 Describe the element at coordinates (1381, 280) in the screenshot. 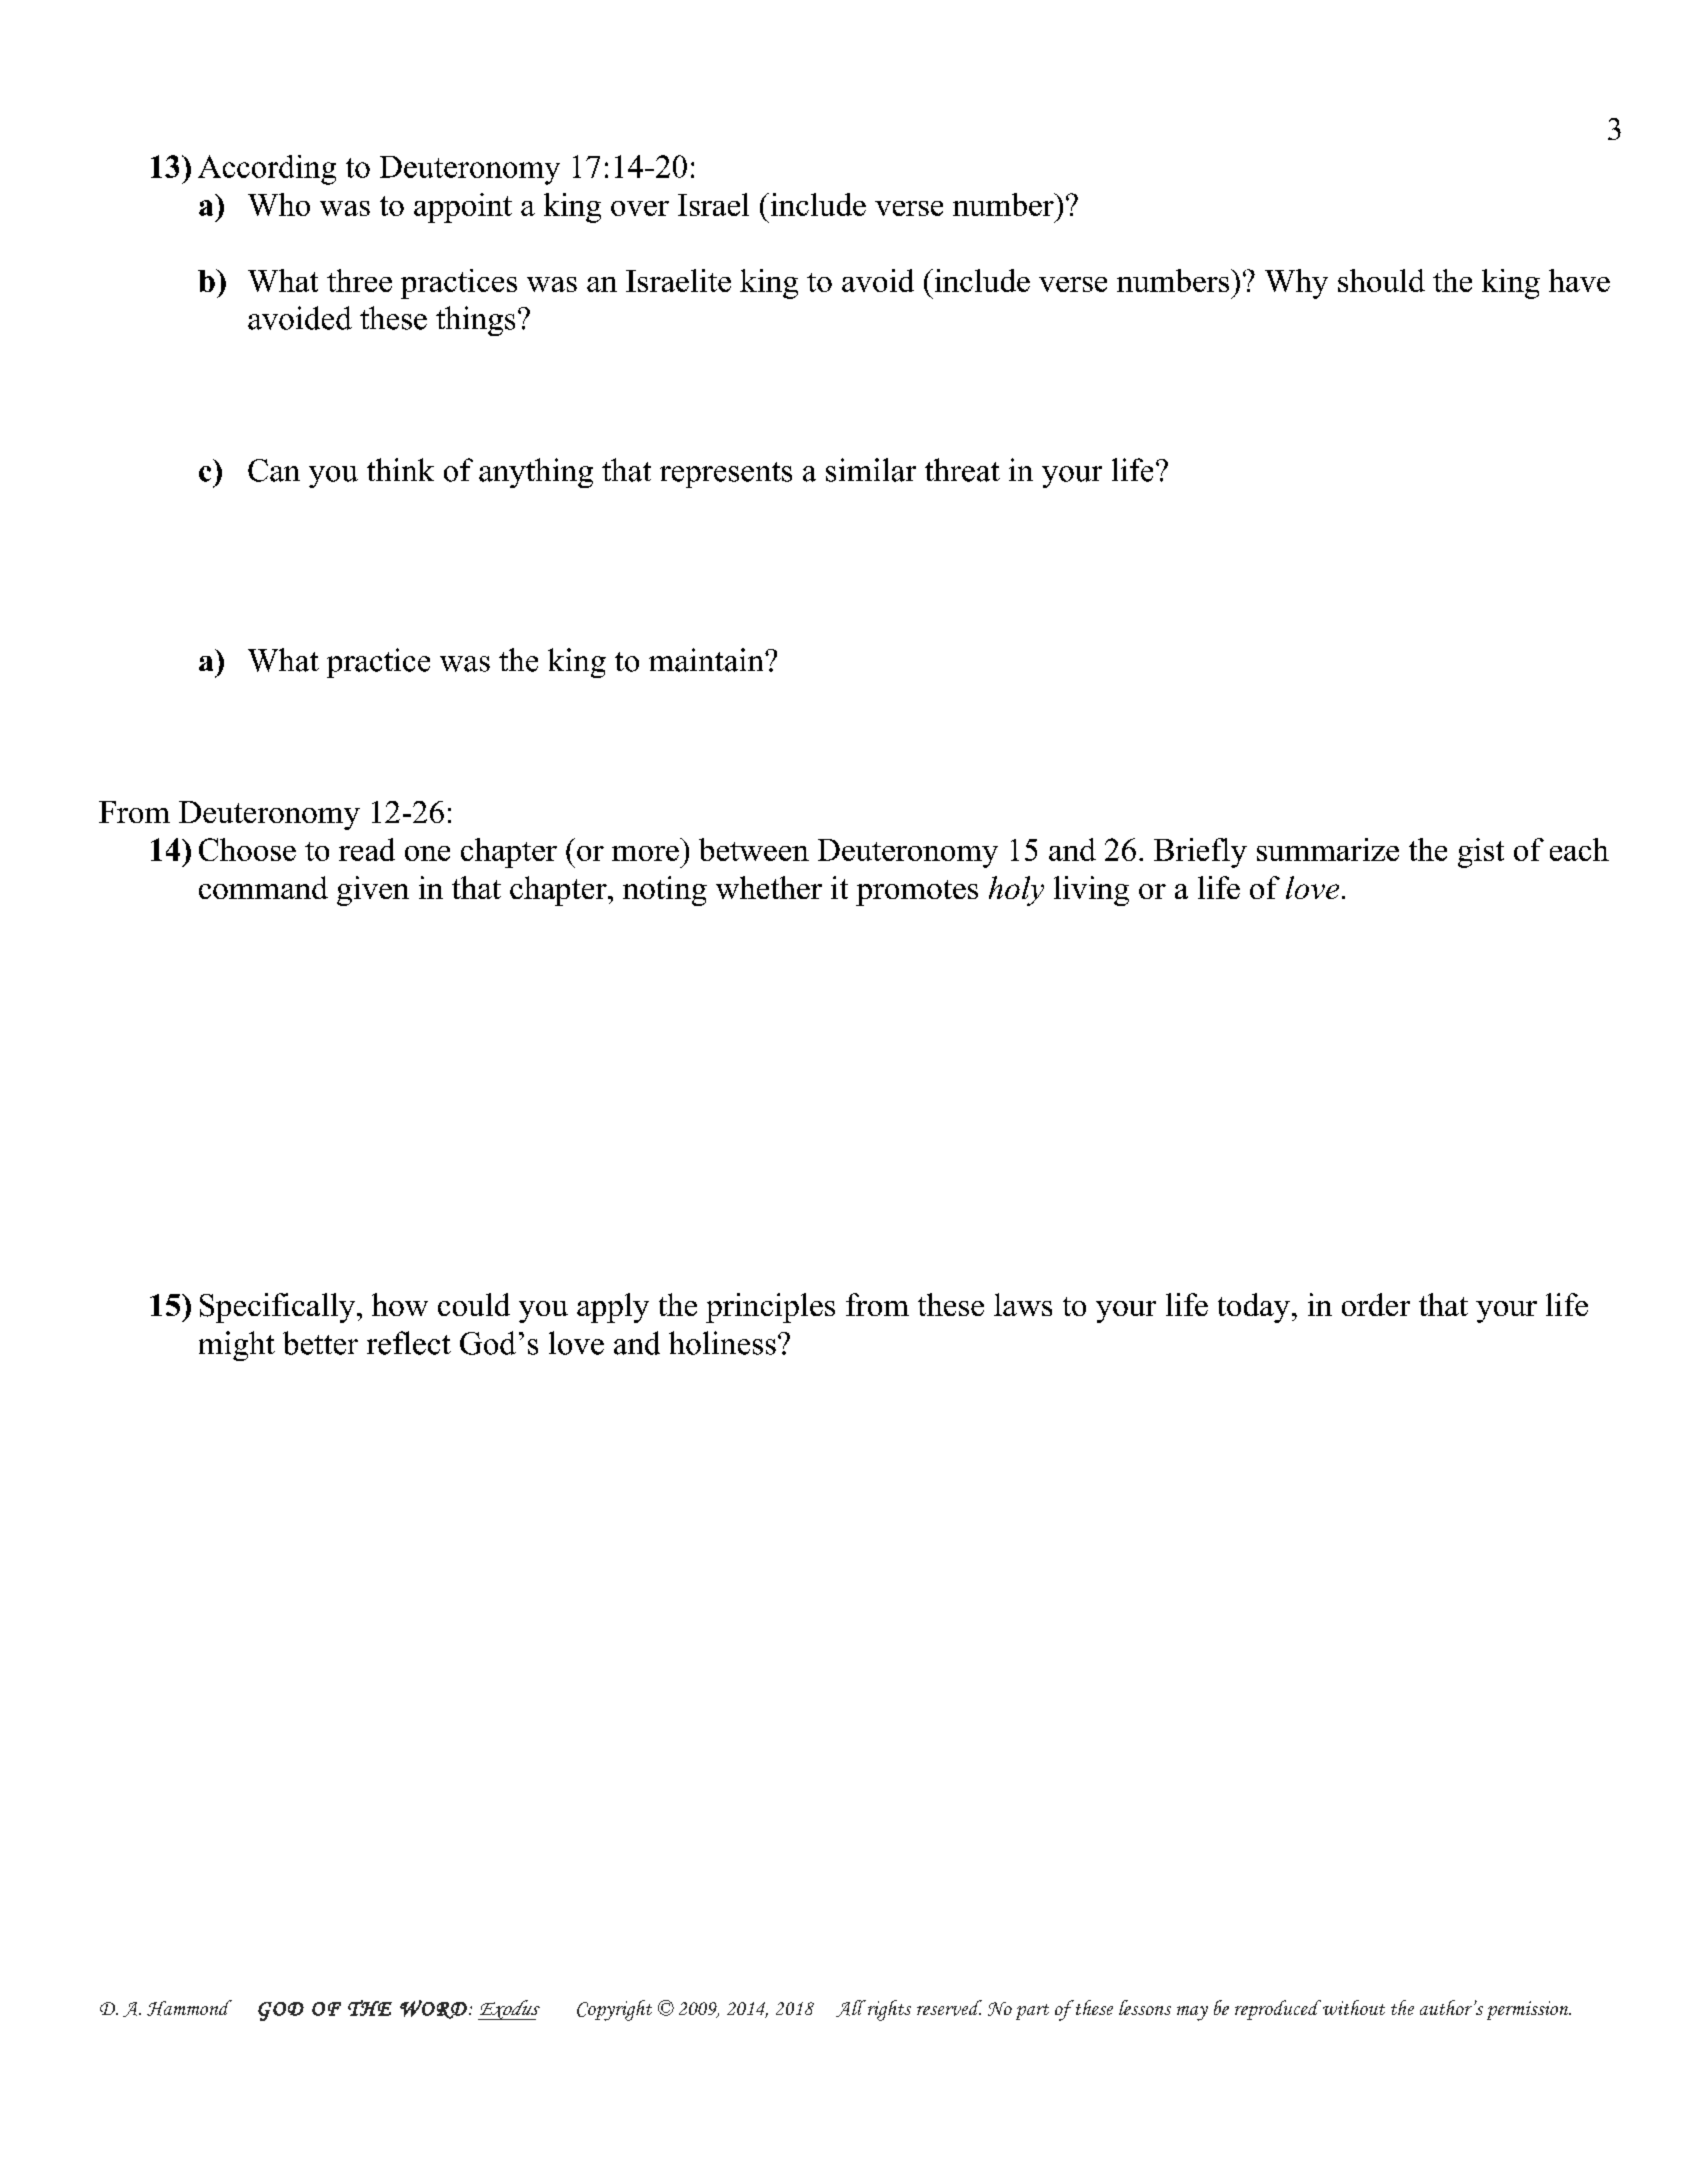

I see `should` at that location.
